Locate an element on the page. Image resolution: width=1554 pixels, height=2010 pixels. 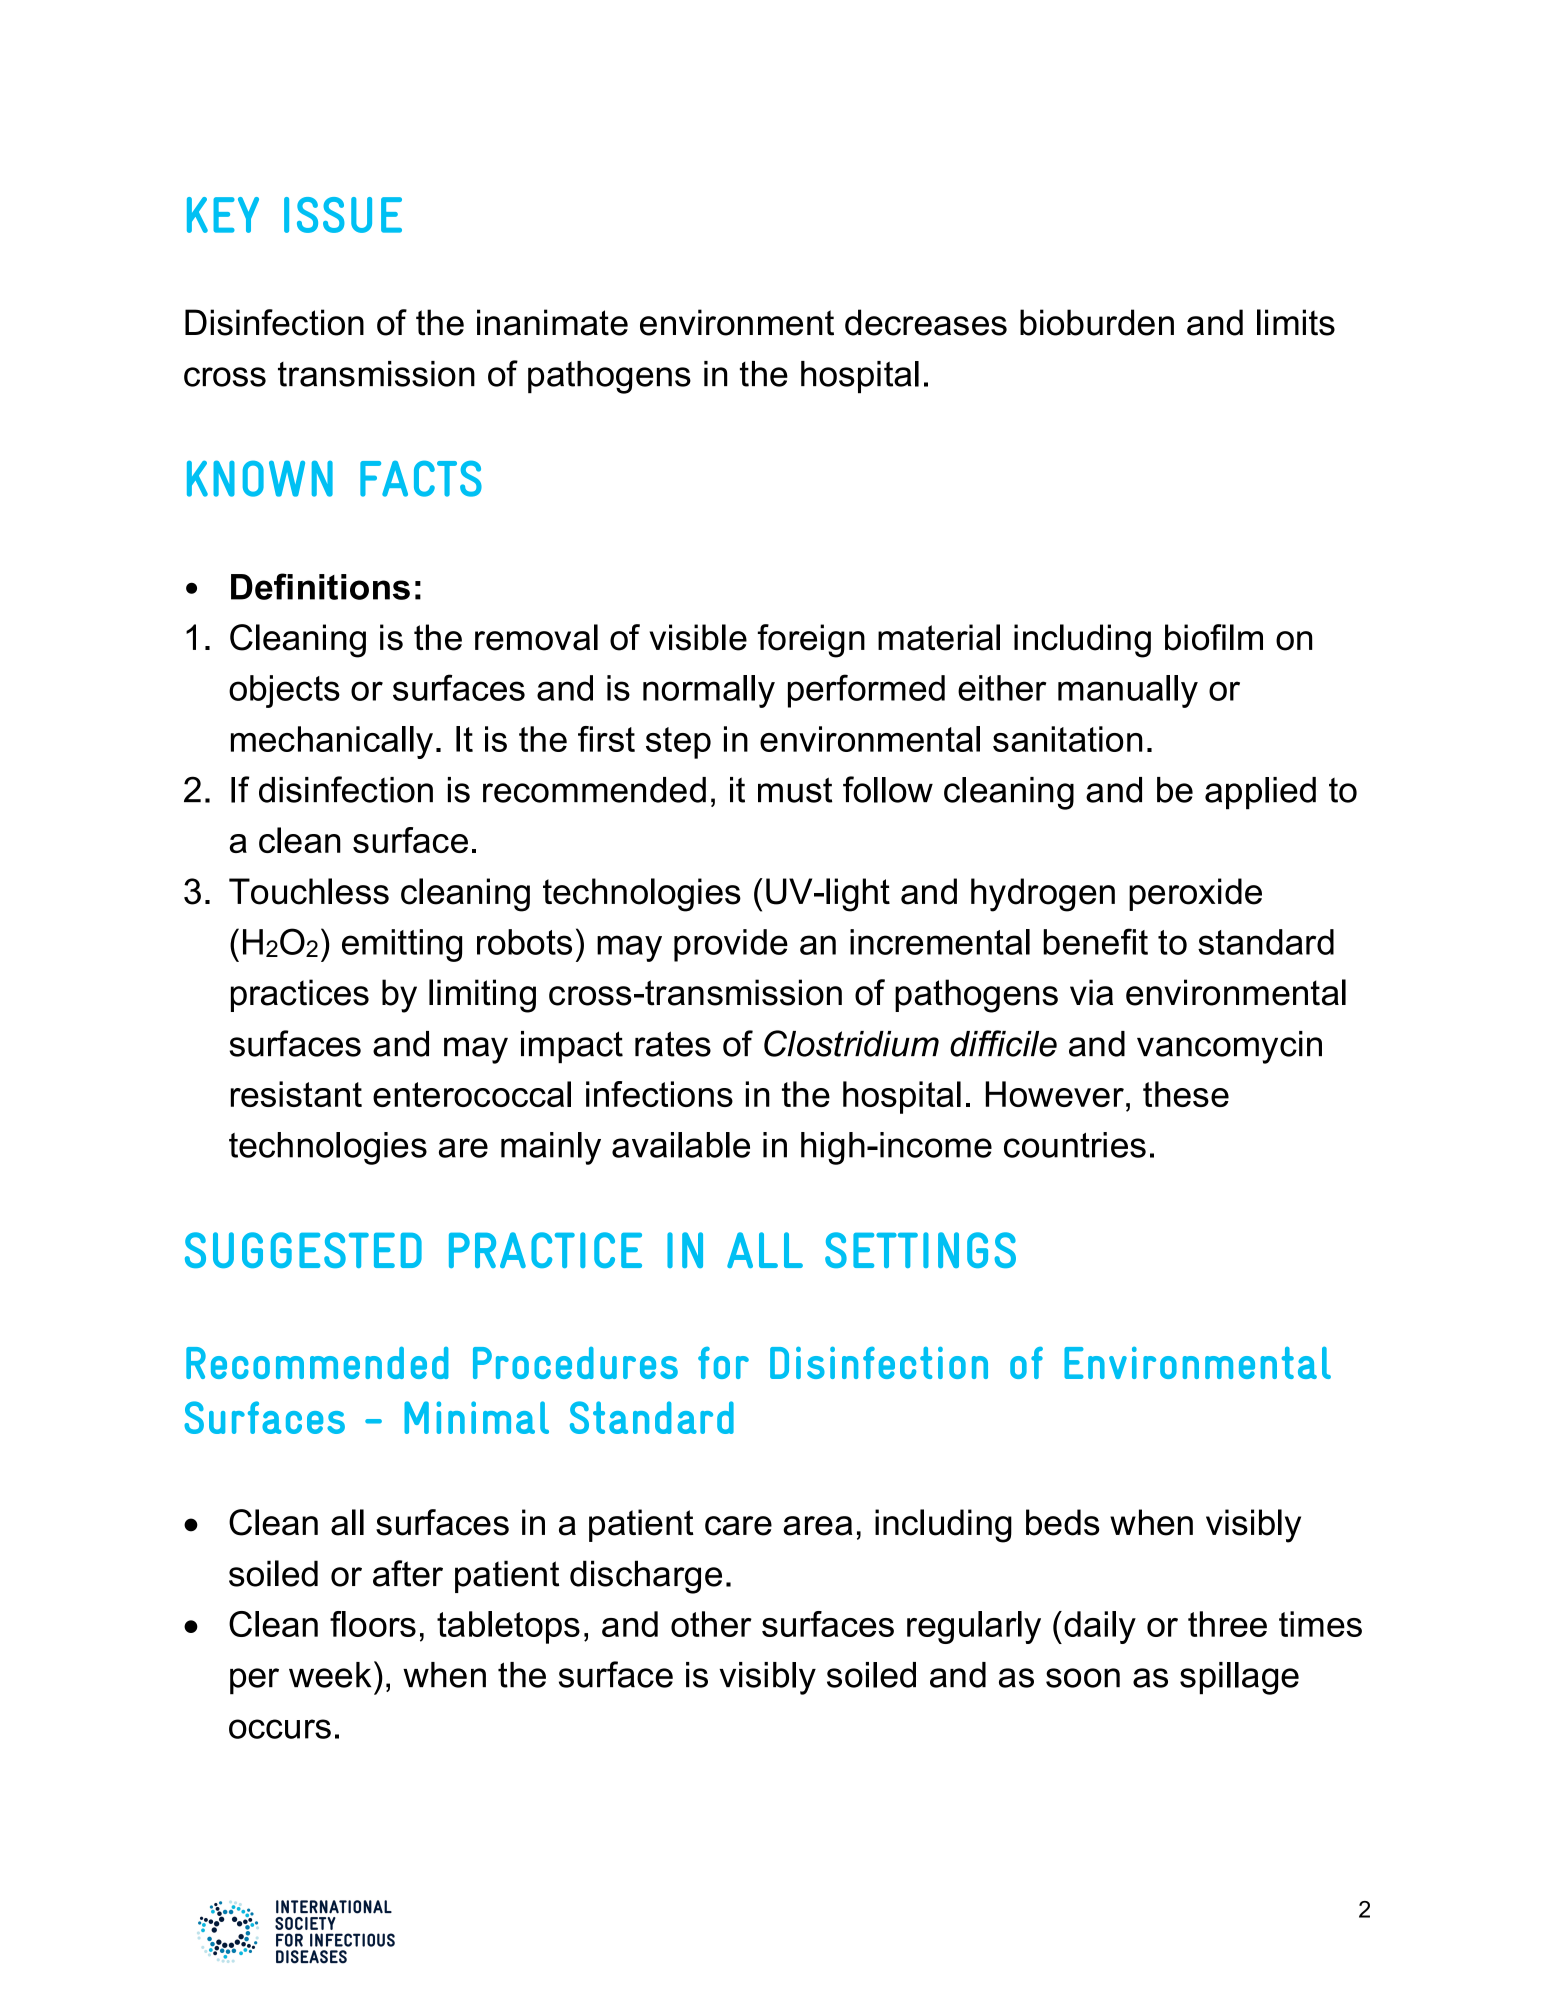
emitting is located at coordinates (402, 945).
